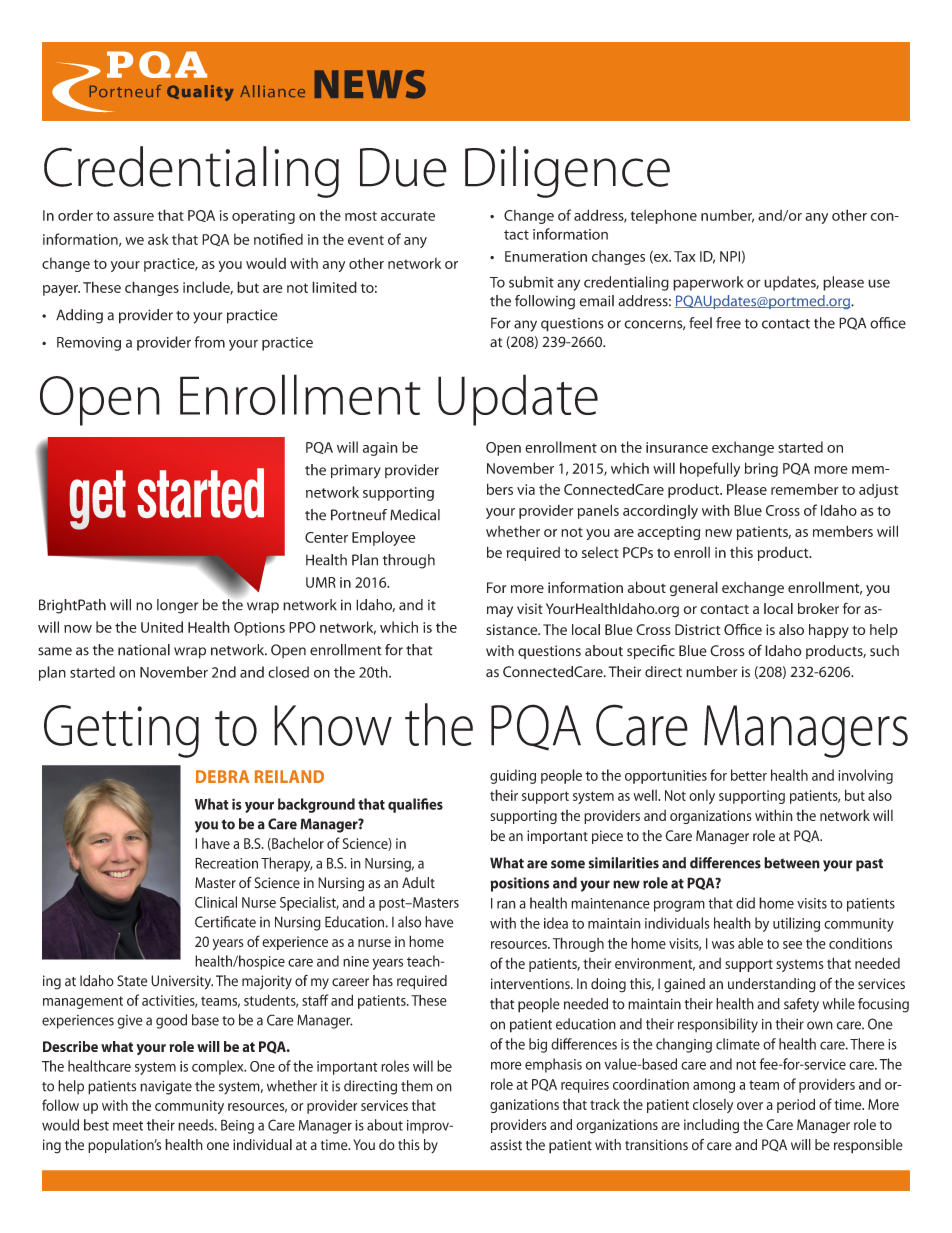  Describe the element at coordinates (500, 611) in the page. I see `may` at that location.
